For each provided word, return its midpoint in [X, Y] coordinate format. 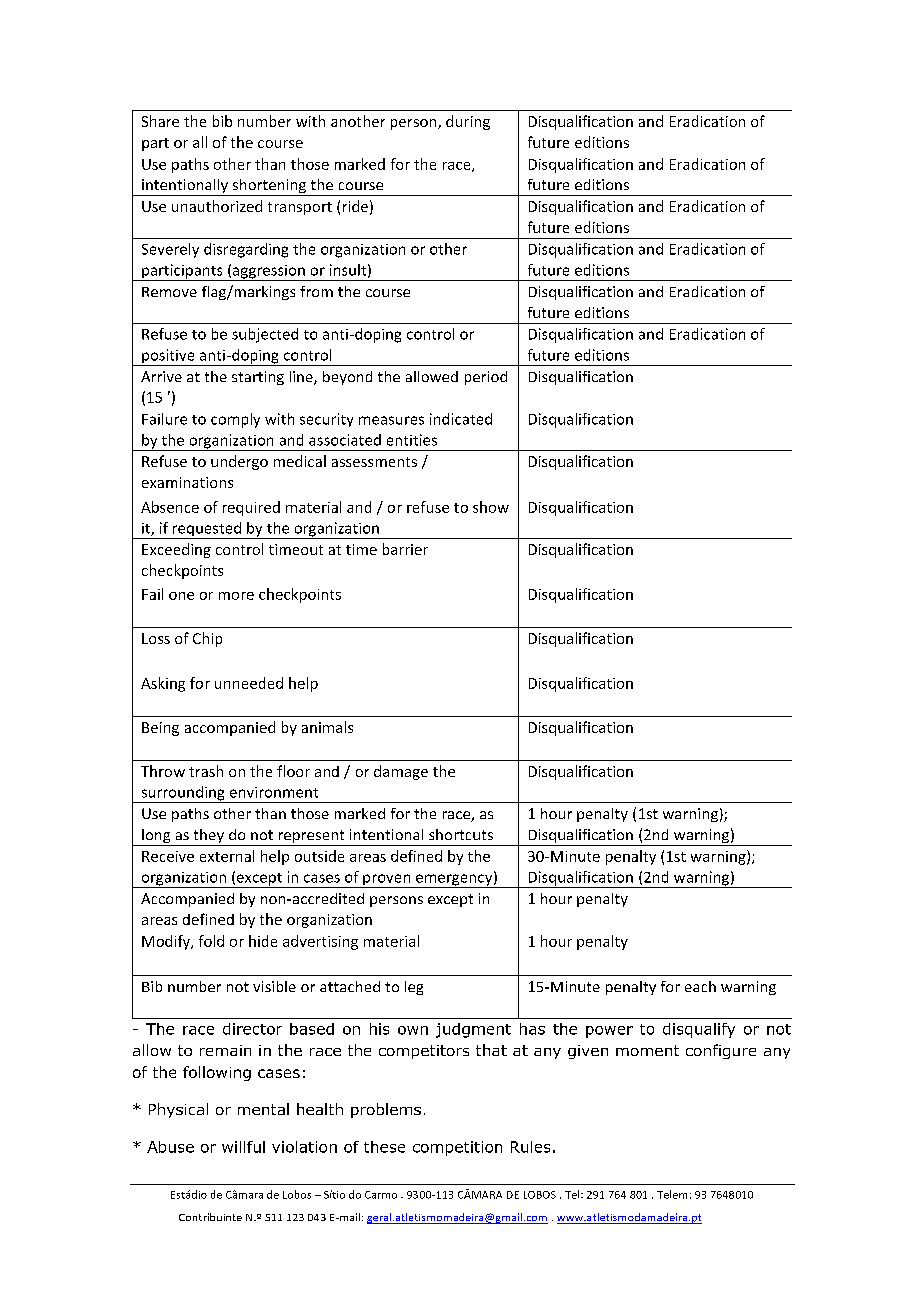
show [491, 507]
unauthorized [217, 206]
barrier [405, 549]
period [486, 378]
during [468, 122]
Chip [207, 639]
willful [243, 1147]
